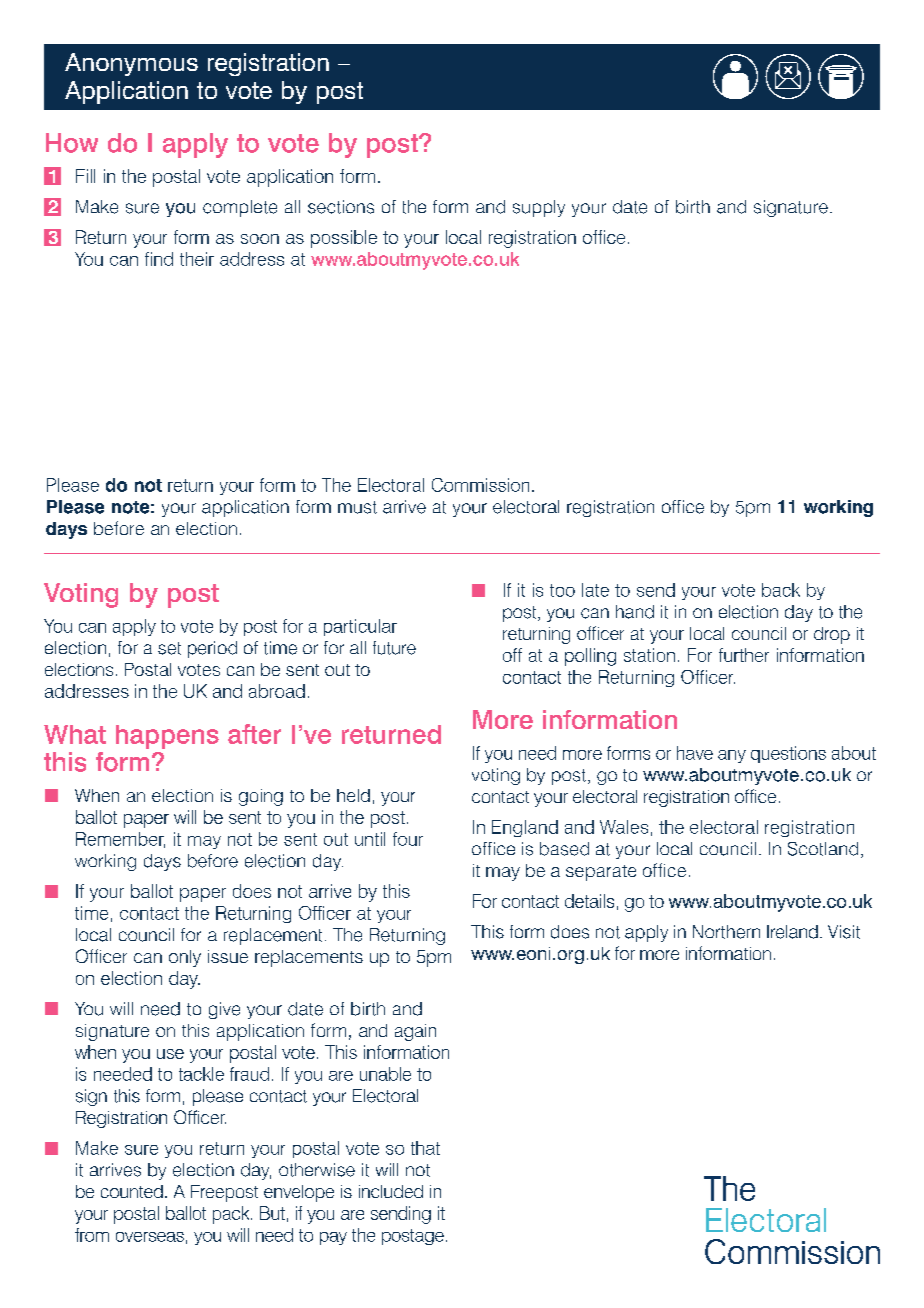  Describe the element at coordinates (131, 64) in the image. I see `Anonymous` at that location.
